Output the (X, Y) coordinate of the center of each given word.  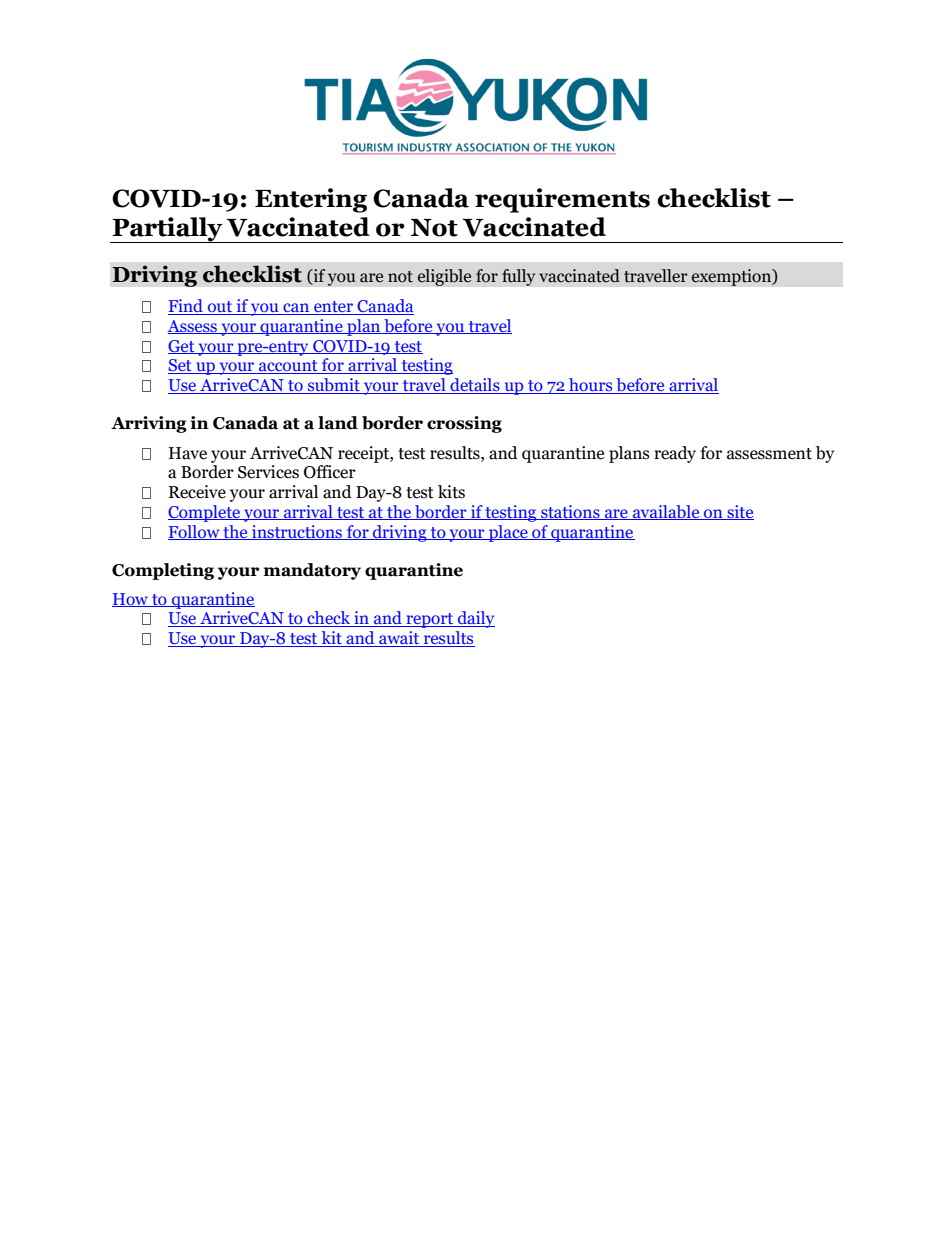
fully (518, 277)
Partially (167, 230)
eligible (444, 277)
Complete (205, 513)
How (131, 600)
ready (675, 454)
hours (591, 386)
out (220, 308)
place (508, 533)
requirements (562, 200)
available (666, 512)
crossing (464, 424)
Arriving (149, 424)
